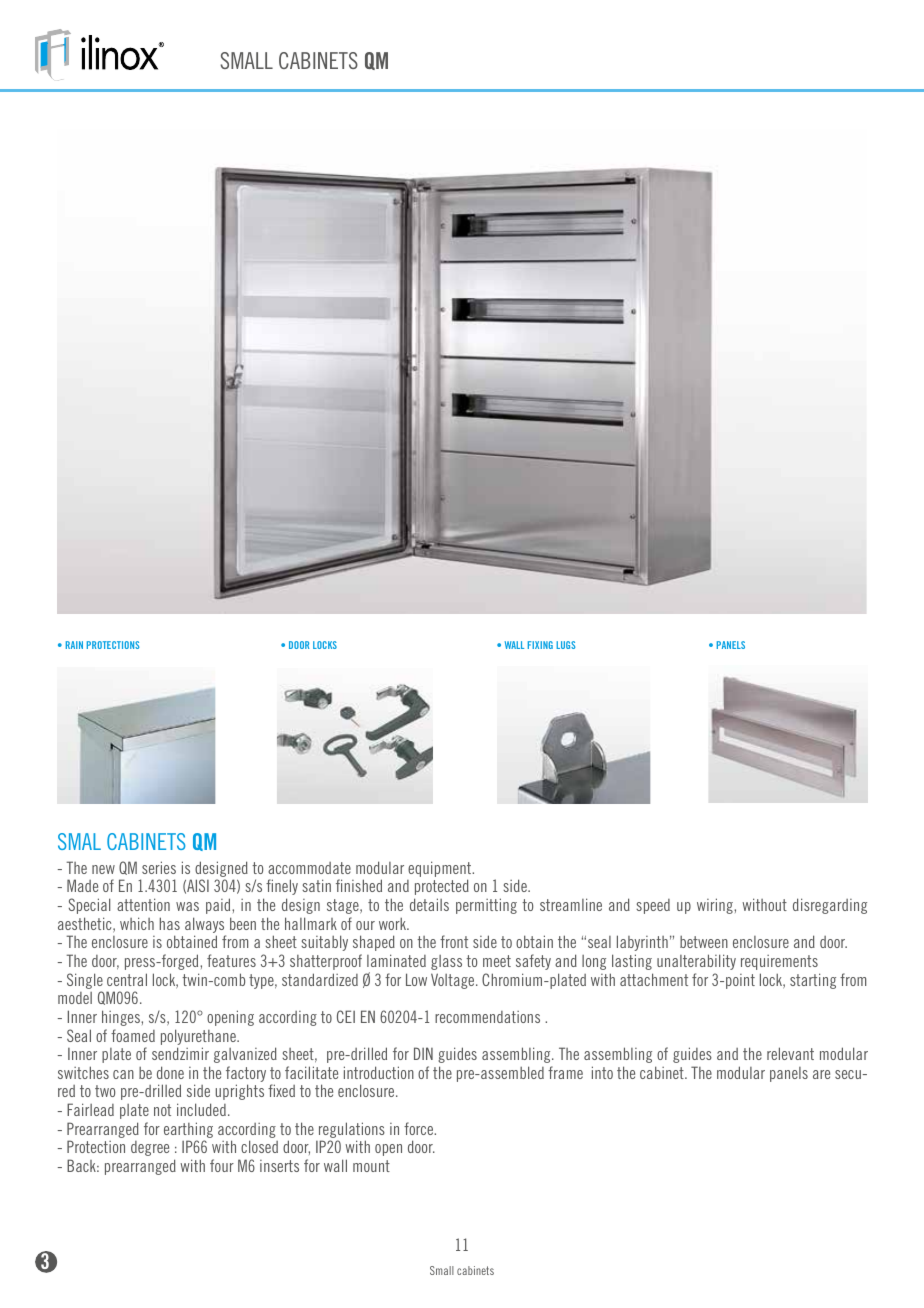 This page has width=924, height=1308. What do you see at coordinates (150, 1148) in the page?
I see `degree` at bounding box center [150, 1148].
